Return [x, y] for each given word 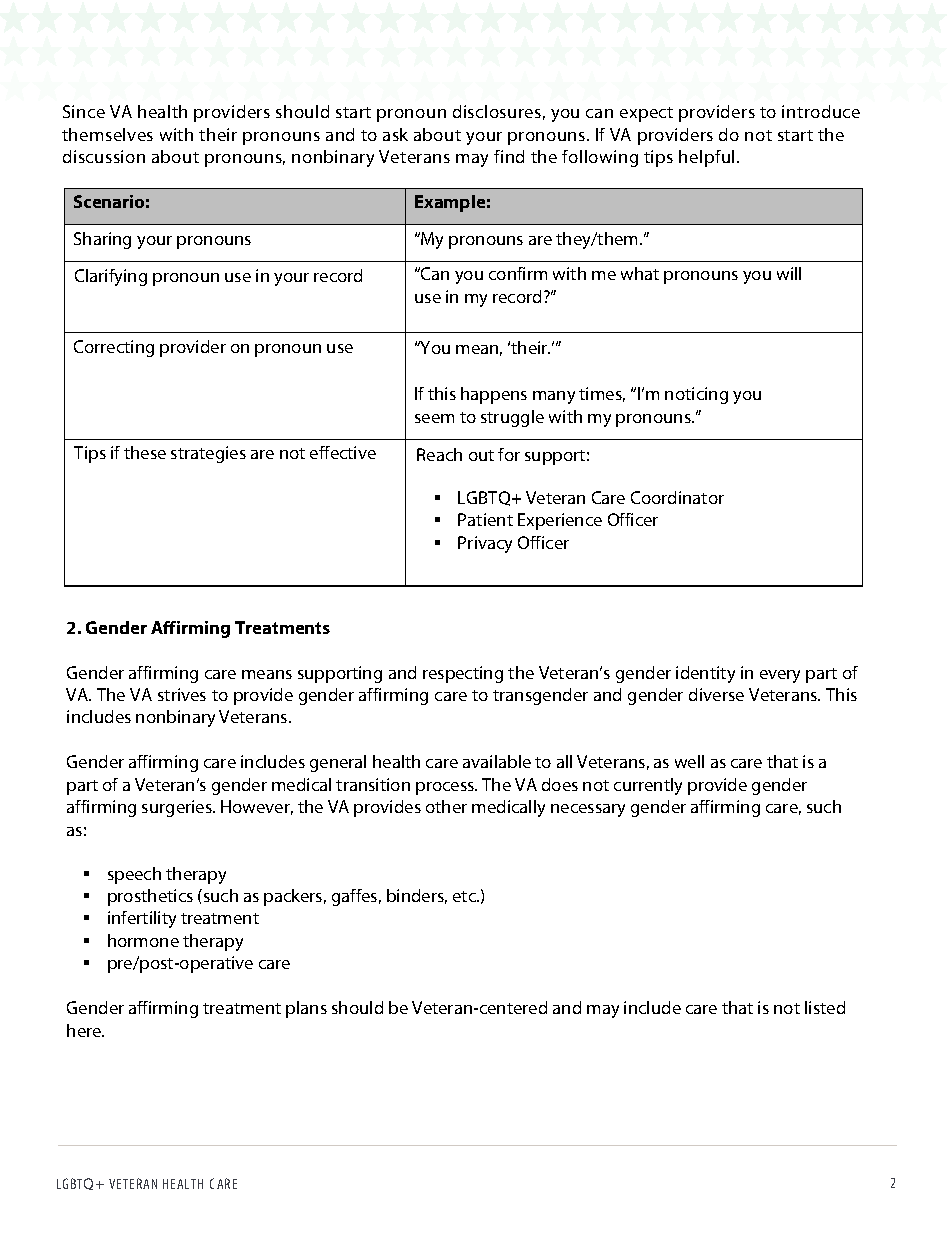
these [145, 452]
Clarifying [111, 277]
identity [705, 674]
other [446, 806]
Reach [439, 454]
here [85, 1030]
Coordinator [677, 497]
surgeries [178, 808]
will [789, 273]
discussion [104, 156]
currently [648, 786]
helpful [706, 158]
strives [182, 694]
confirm [518, 273]
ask [395, 134]
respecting [463, 674]
